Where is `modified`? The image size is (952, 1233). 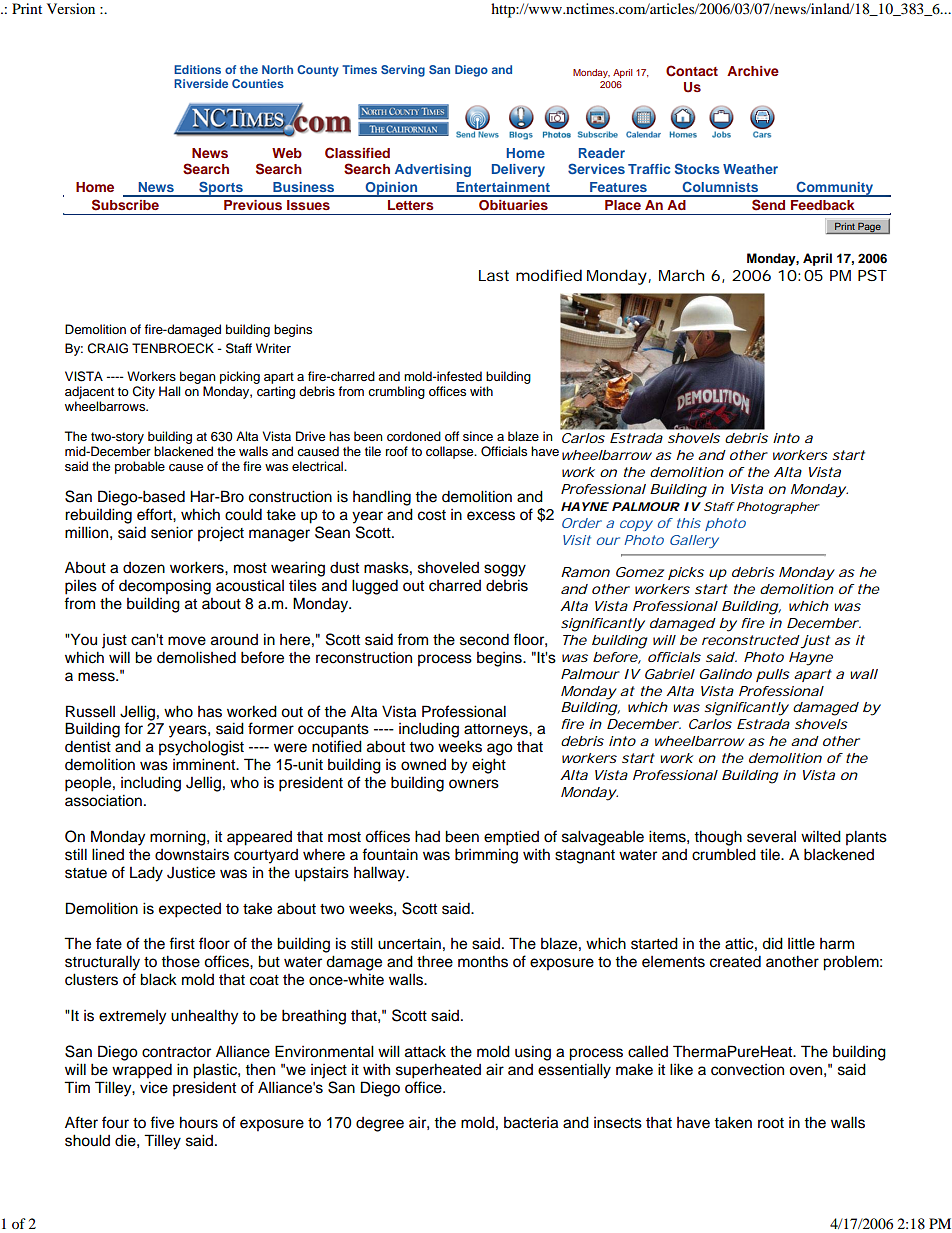 modified is located at coordinates (549, 275).
